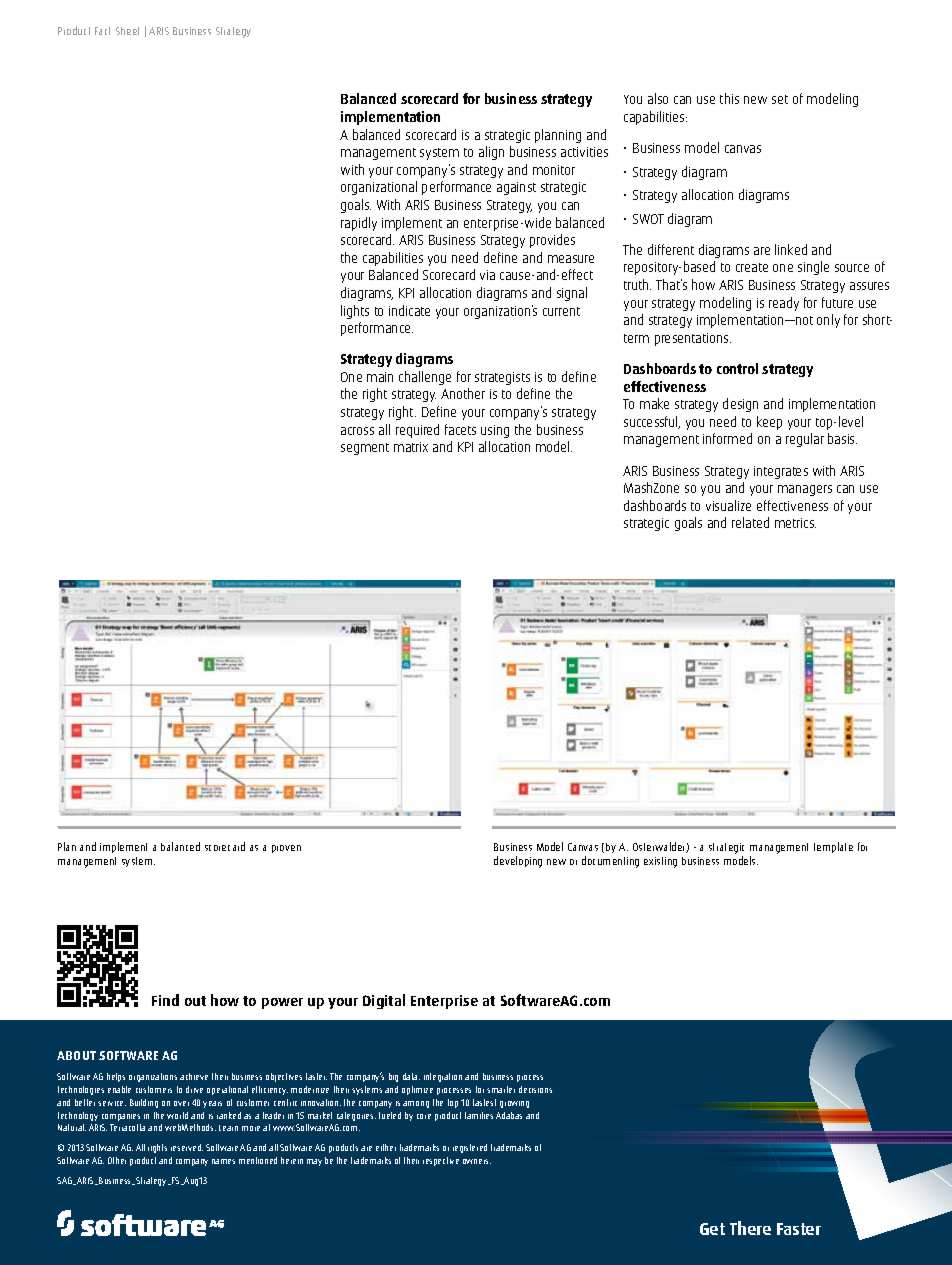 This screenshot has height=1265, width=952. I want to click on metrics, so click(795, 523).
